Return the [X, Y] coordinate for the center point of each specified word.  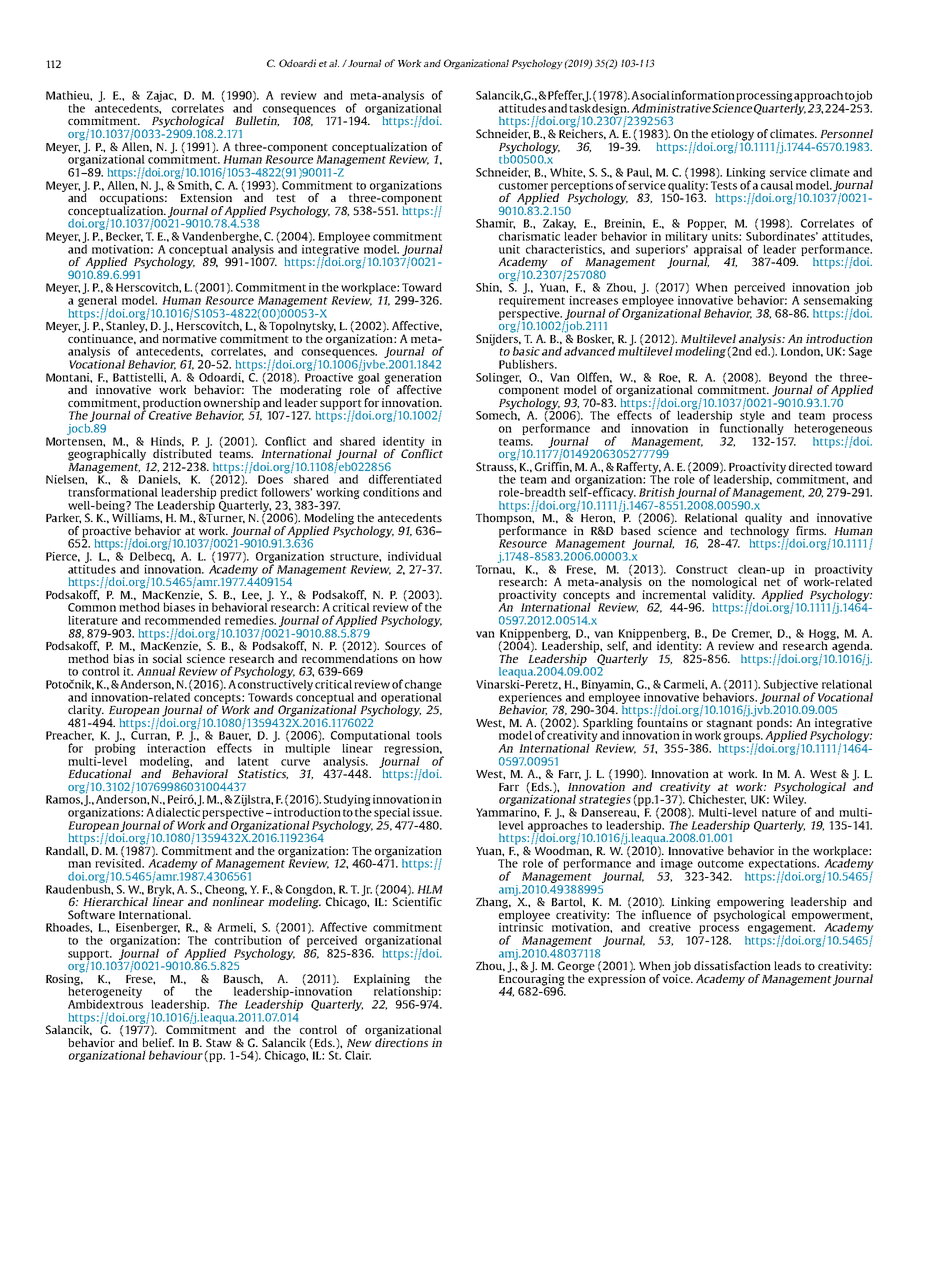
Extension [206, 197]
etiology [732, 136]
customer [523, 186]
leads [787, 965]
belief [158, 1042]
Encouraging [532, 980]
